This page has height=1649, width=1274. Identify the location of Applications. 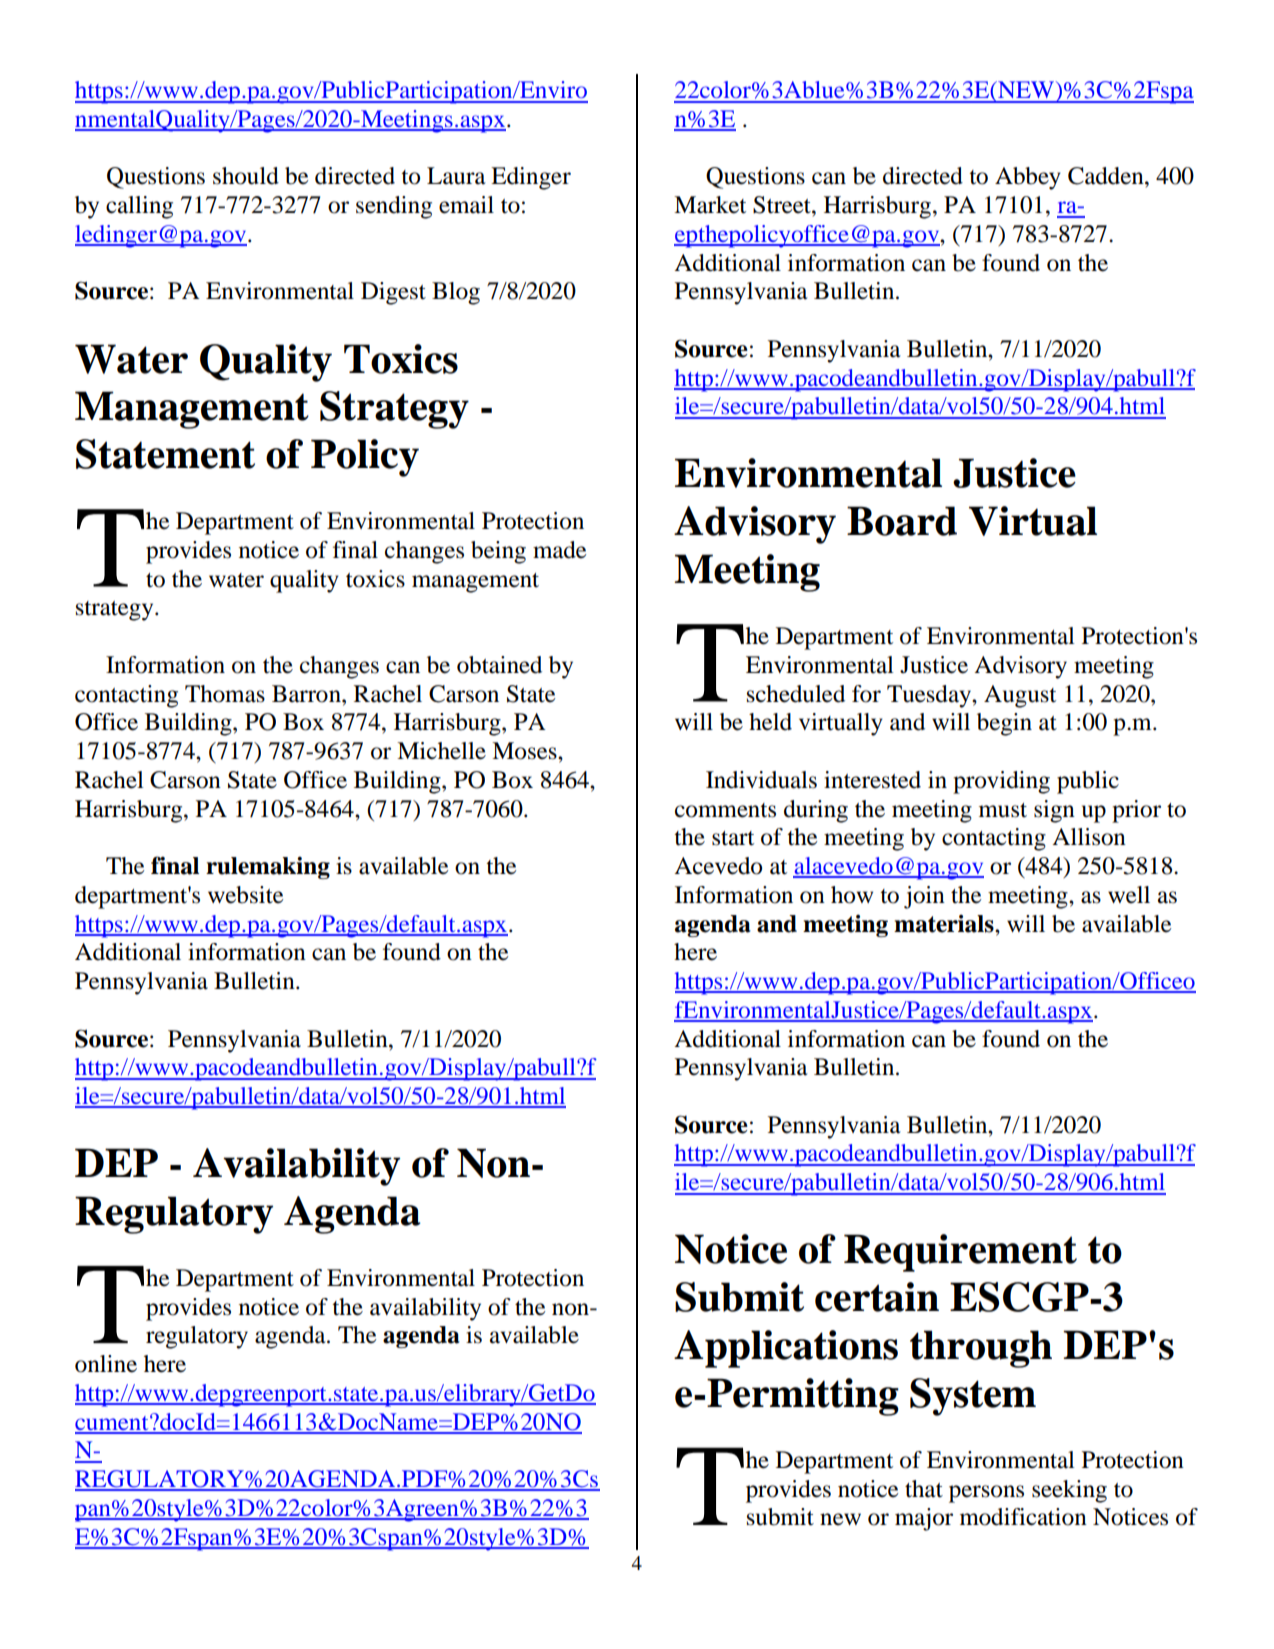
(786, 1349).
